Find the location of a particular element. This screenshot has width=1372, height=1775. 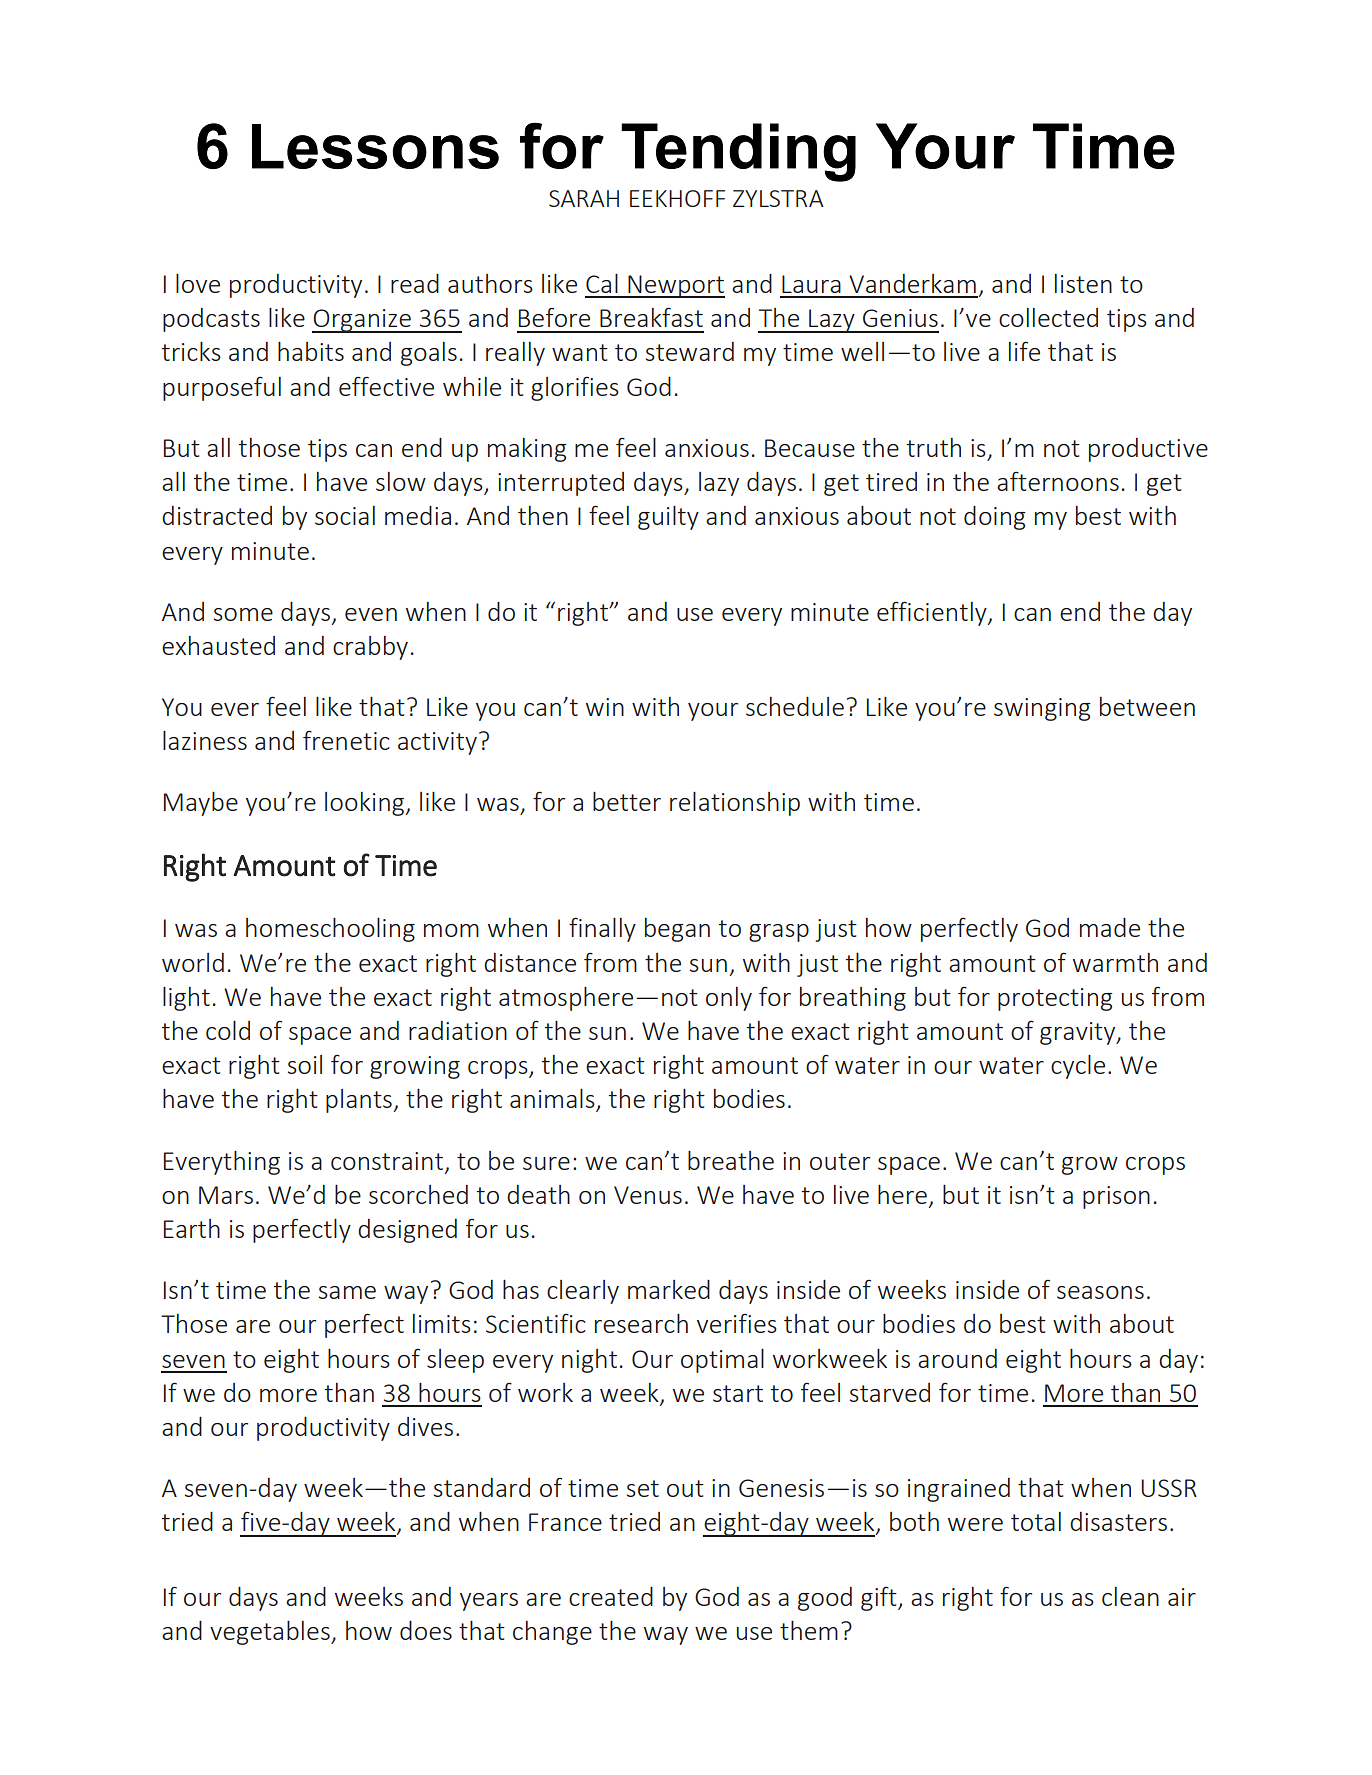

created is located at coordinates (611, 1596).
